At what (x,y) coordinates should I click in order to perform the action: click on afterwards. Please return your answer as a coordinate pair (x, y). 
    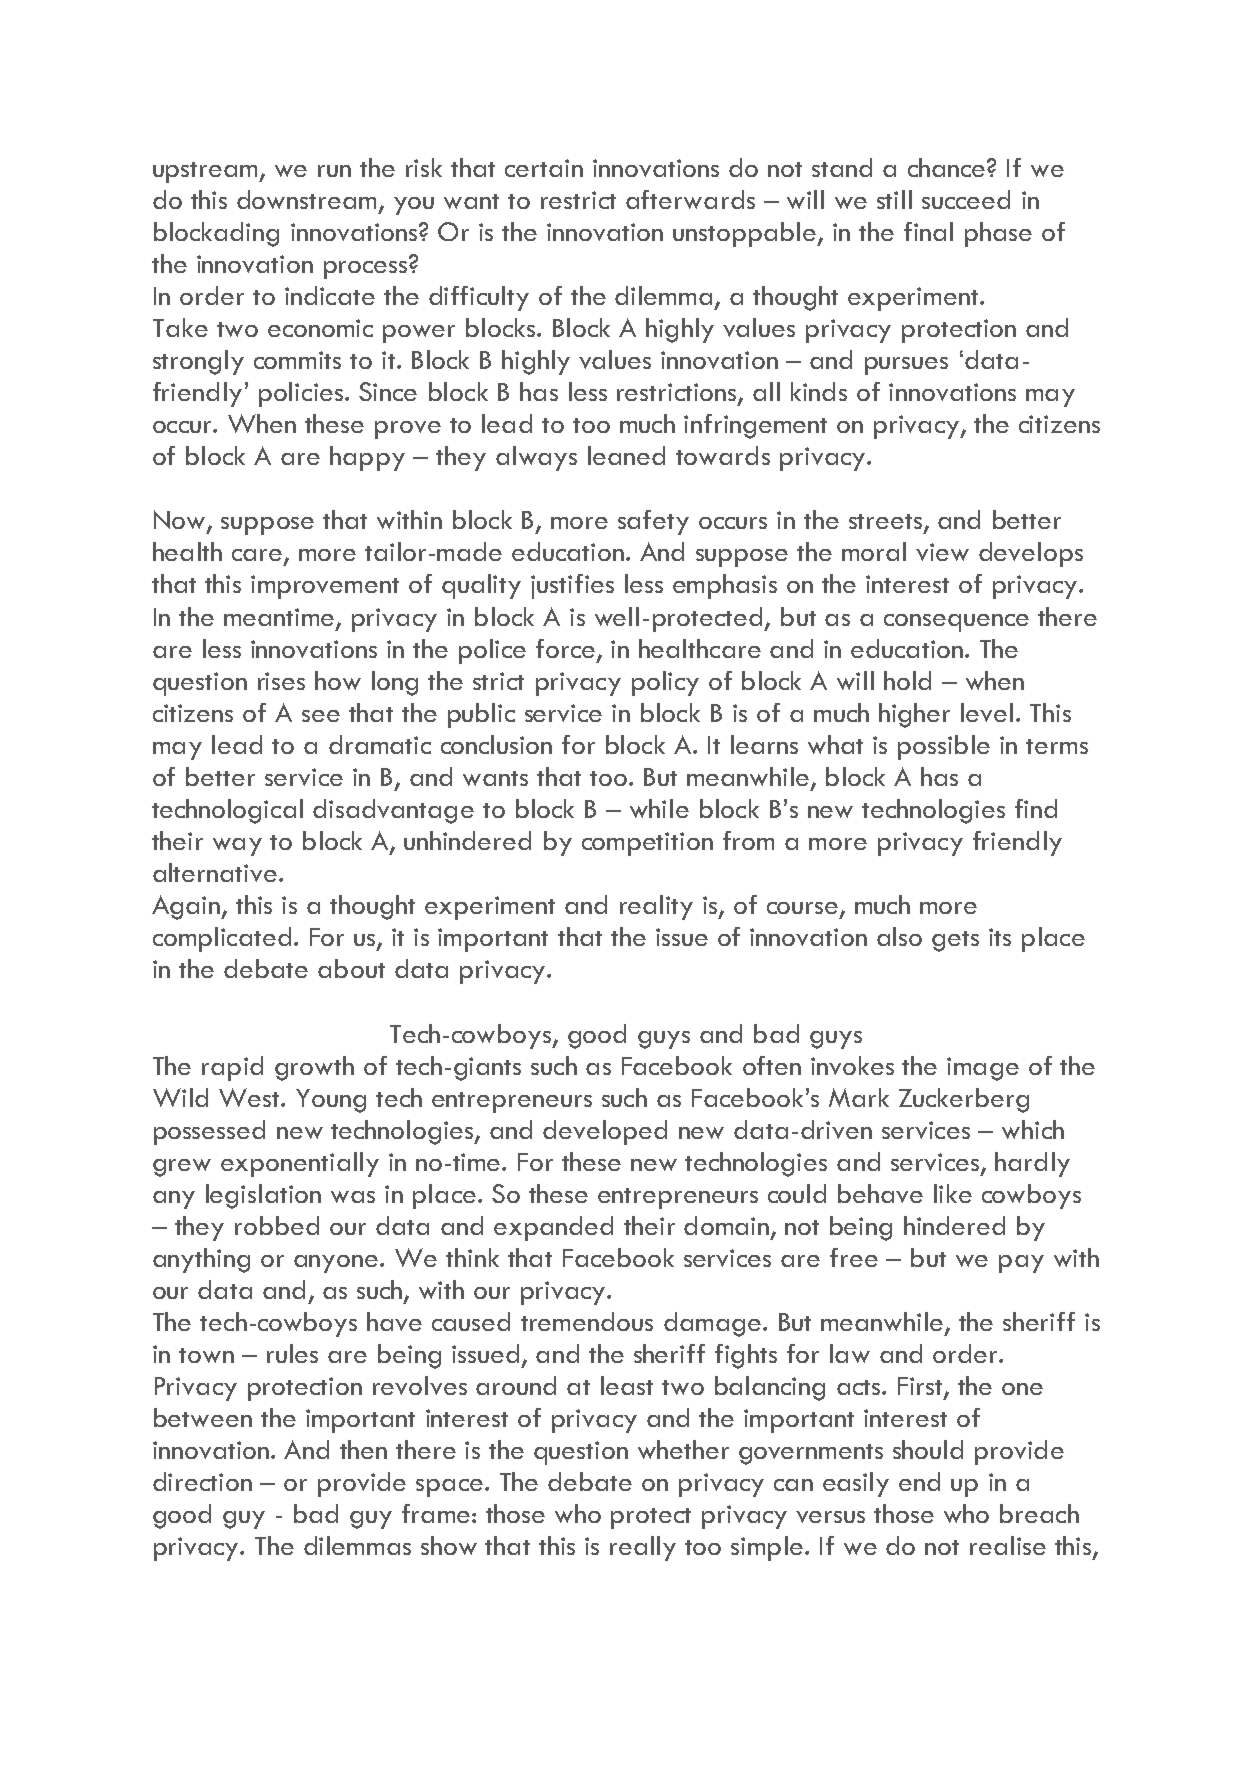
    Looking at the image, I should click on (690, 199).
